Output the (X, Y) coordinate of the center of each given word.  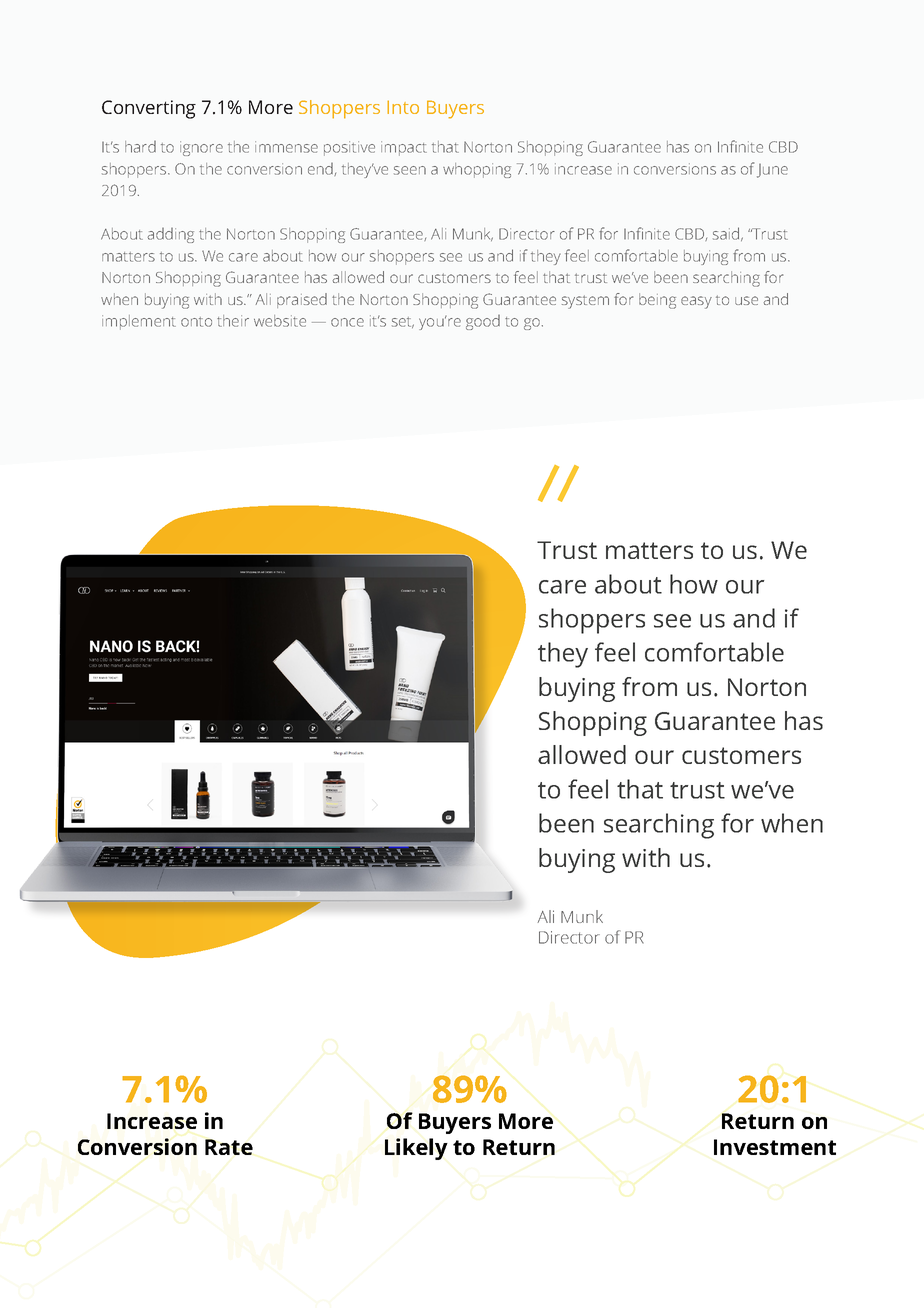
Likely (416, 1149)
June (772, 171)
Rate (229, 1147)
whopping (477, 170)
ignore (201, 148)
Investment (775, 1147)
